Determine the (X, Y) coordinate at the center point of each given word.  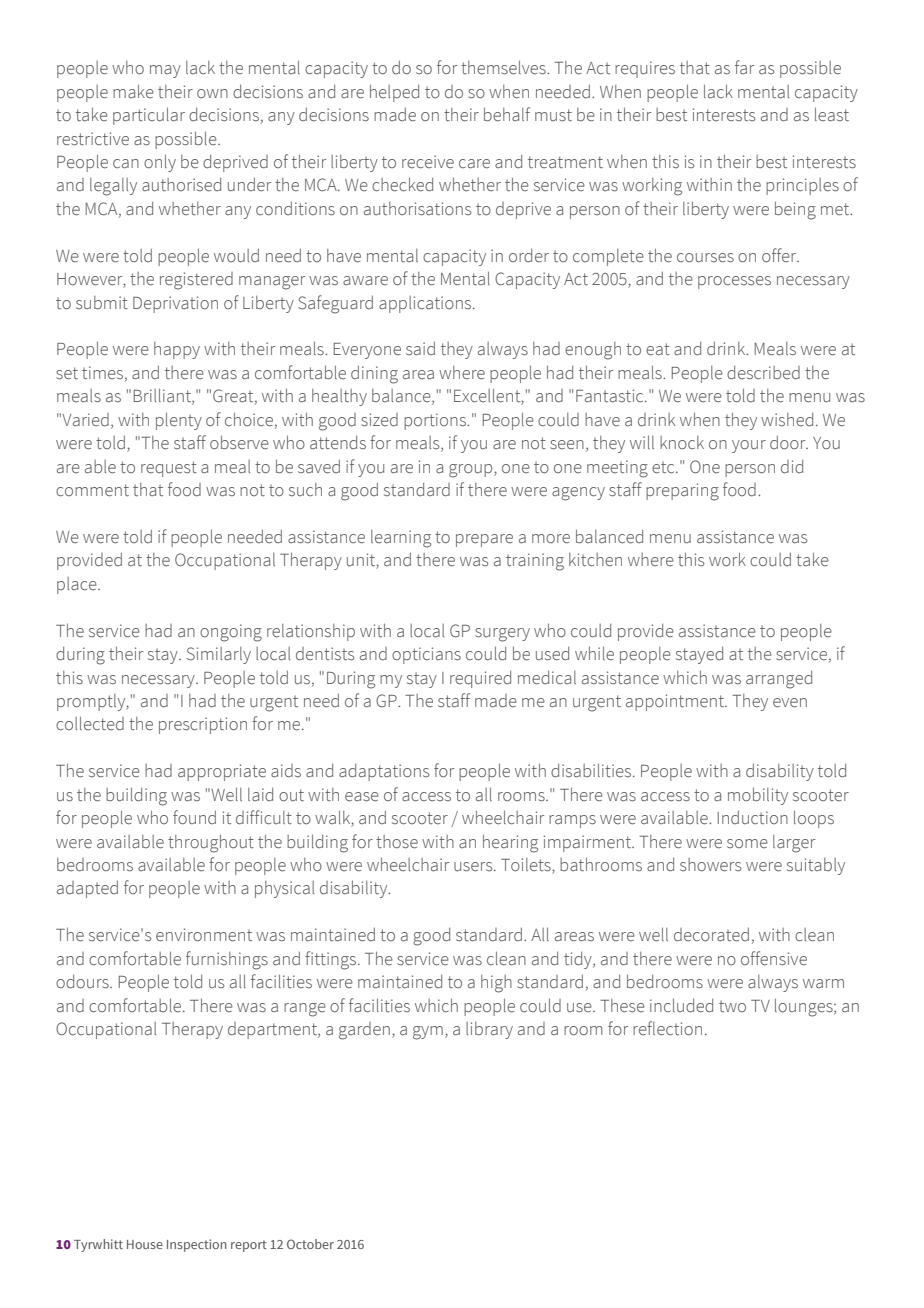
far (744, 67)
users (474, 867)
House (145, 1244)
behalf (507, 114)
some (747, 844)
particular (149, 116)
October (310, 1244)
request (169, 469)
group (472, 471)
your (749, 446)
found (194, 817)
